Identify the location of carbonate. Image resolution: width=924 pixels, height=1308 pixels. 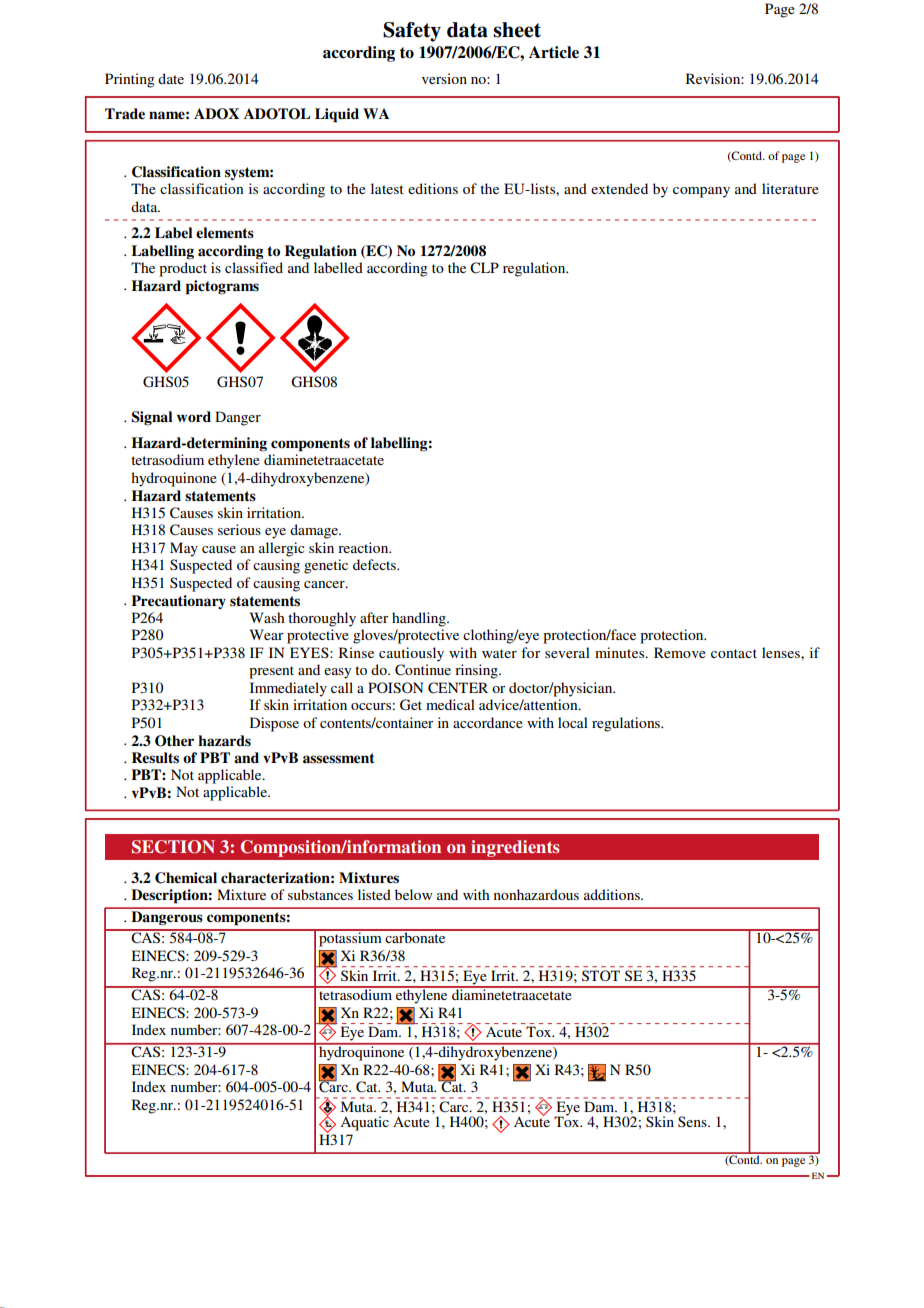
(415, 936).
